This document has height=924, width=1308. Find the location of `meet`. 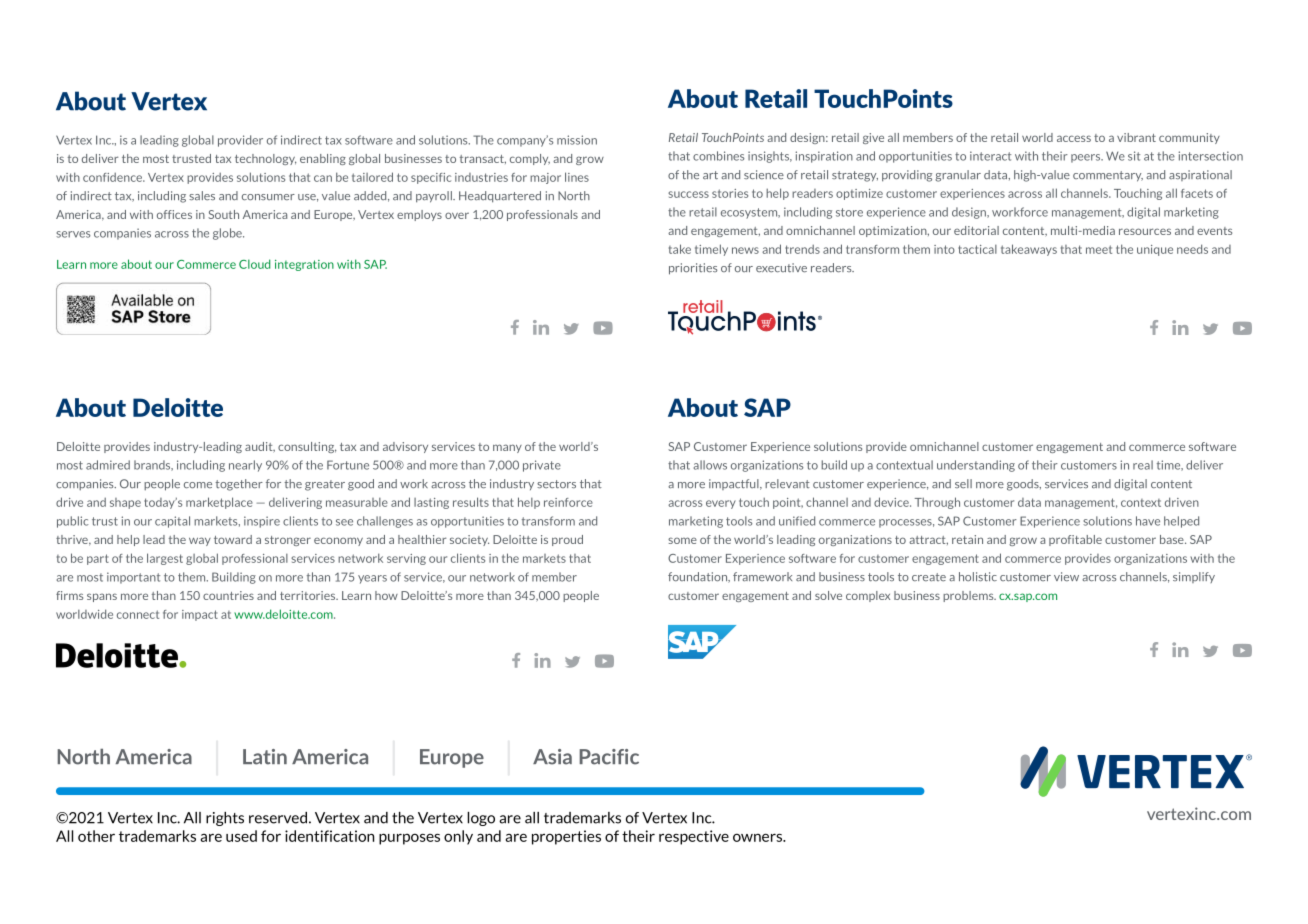

meet is located at coordinates (1099, 249).
